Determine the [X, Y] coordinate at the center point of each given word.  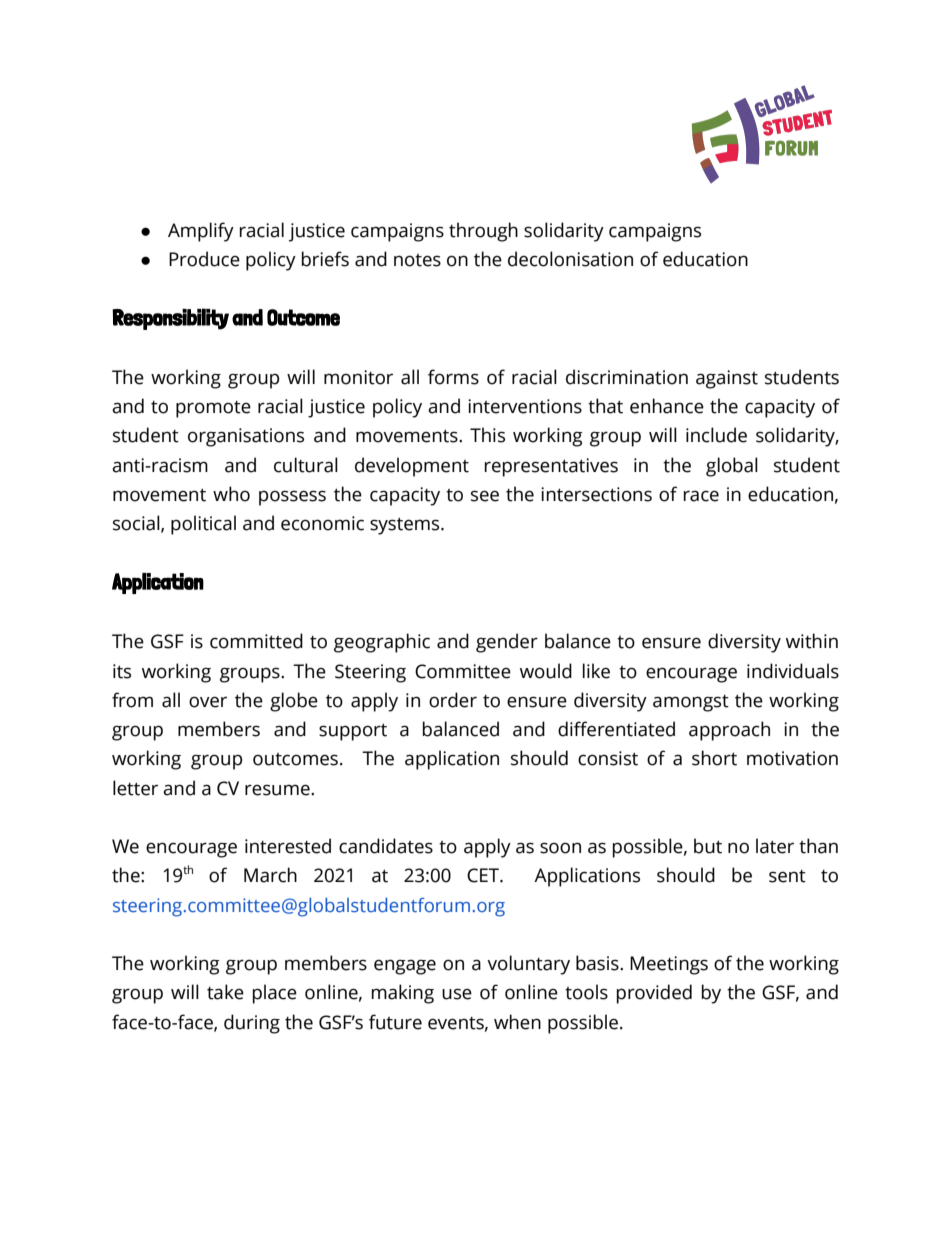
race [701, 496]
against [727, 379]
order [453, 700]
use [457, 994]
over [208, 702]
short [714, 758]
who [231, 494]
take [225, 992]
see [485, 496]
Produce [204, 259]
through [483, 232]
